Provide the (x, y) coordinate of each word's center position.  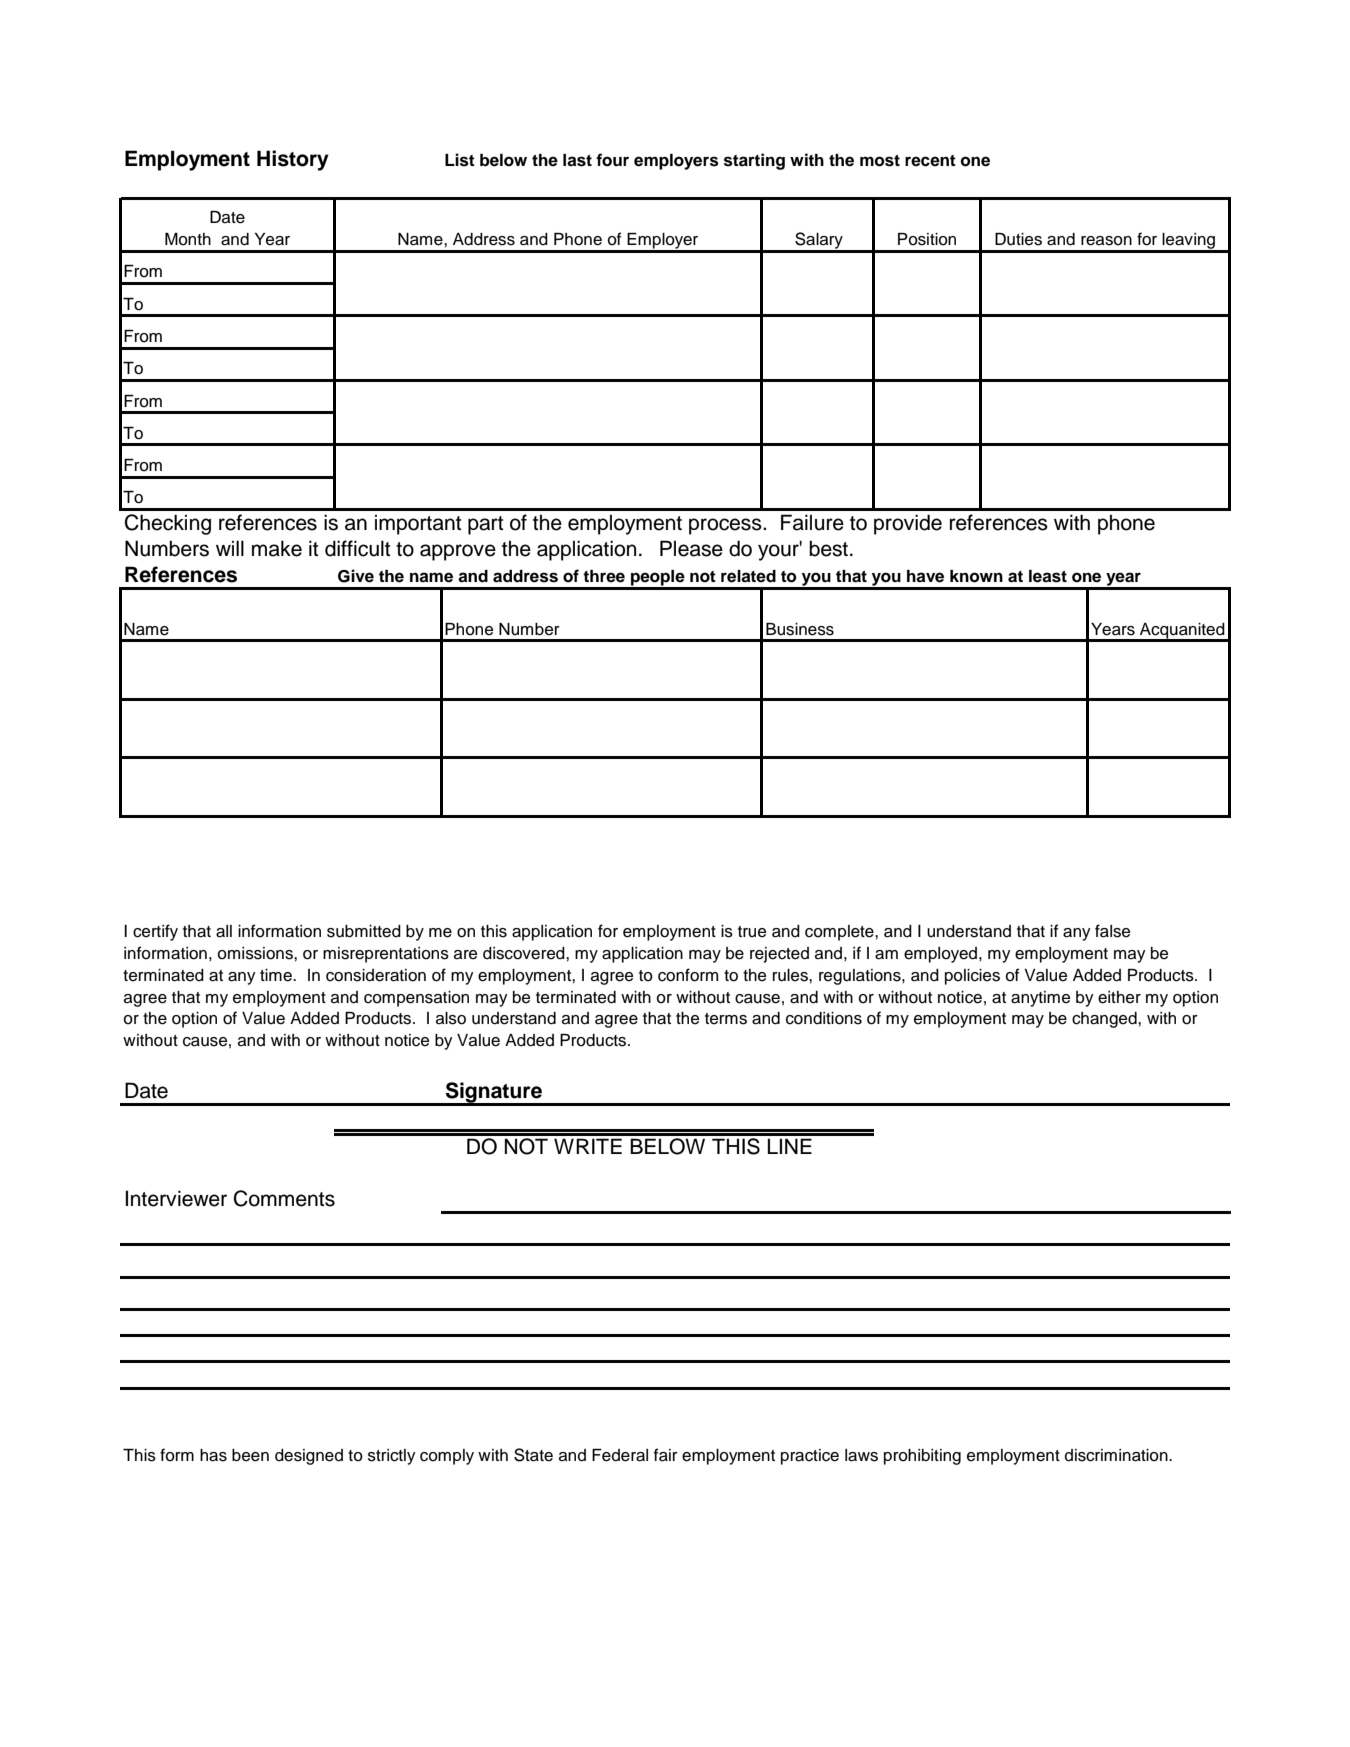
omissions (256, 953)
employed (940, 955)
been (250, 1455)
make (277, 548)
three (604, 576)
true (752, 932)
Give (356, 576)
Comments (284, 1198)
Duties (1018, 239)
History (293, 160)
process (726, 526)
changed (1105, 1020)
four (612, 160)
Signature (493, 1093)
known (976, 576)
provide (908, 524)
